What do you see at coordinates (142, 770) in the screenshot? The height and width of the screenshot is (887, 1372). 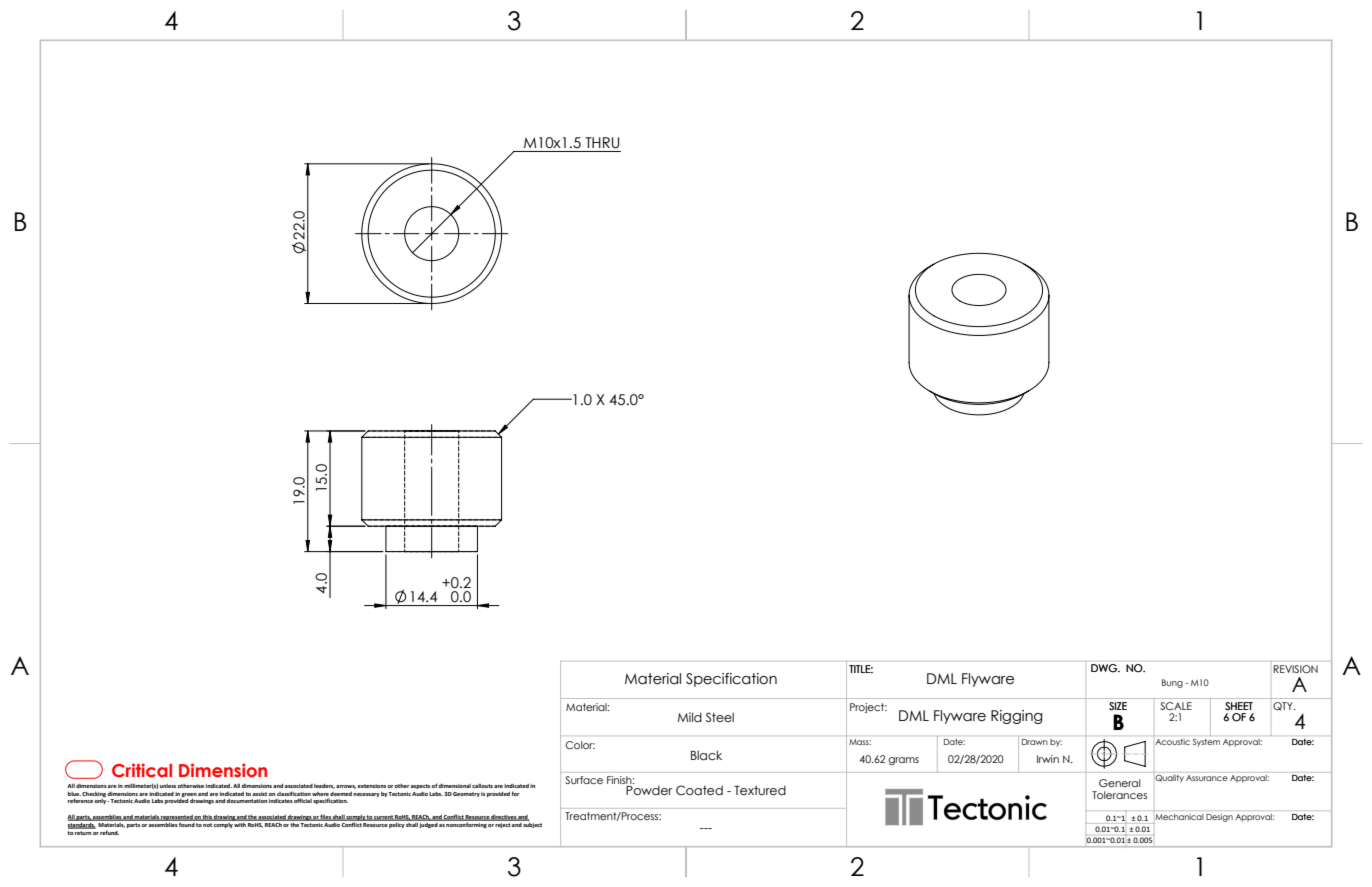 I see `Critical` at bounding box center [142, 770].
